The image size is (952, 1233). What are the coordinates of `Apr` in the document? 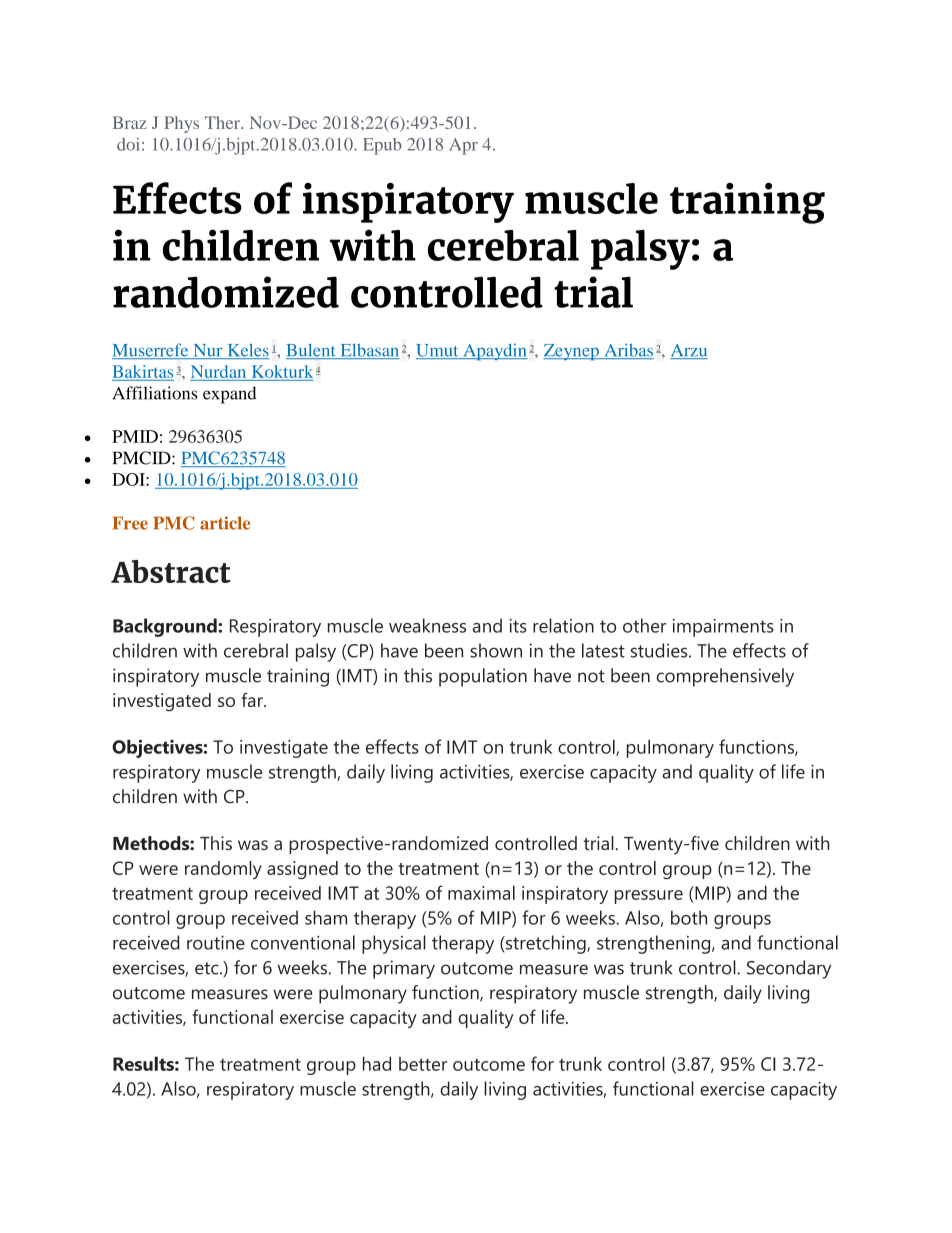 It's located at (463, 146).
